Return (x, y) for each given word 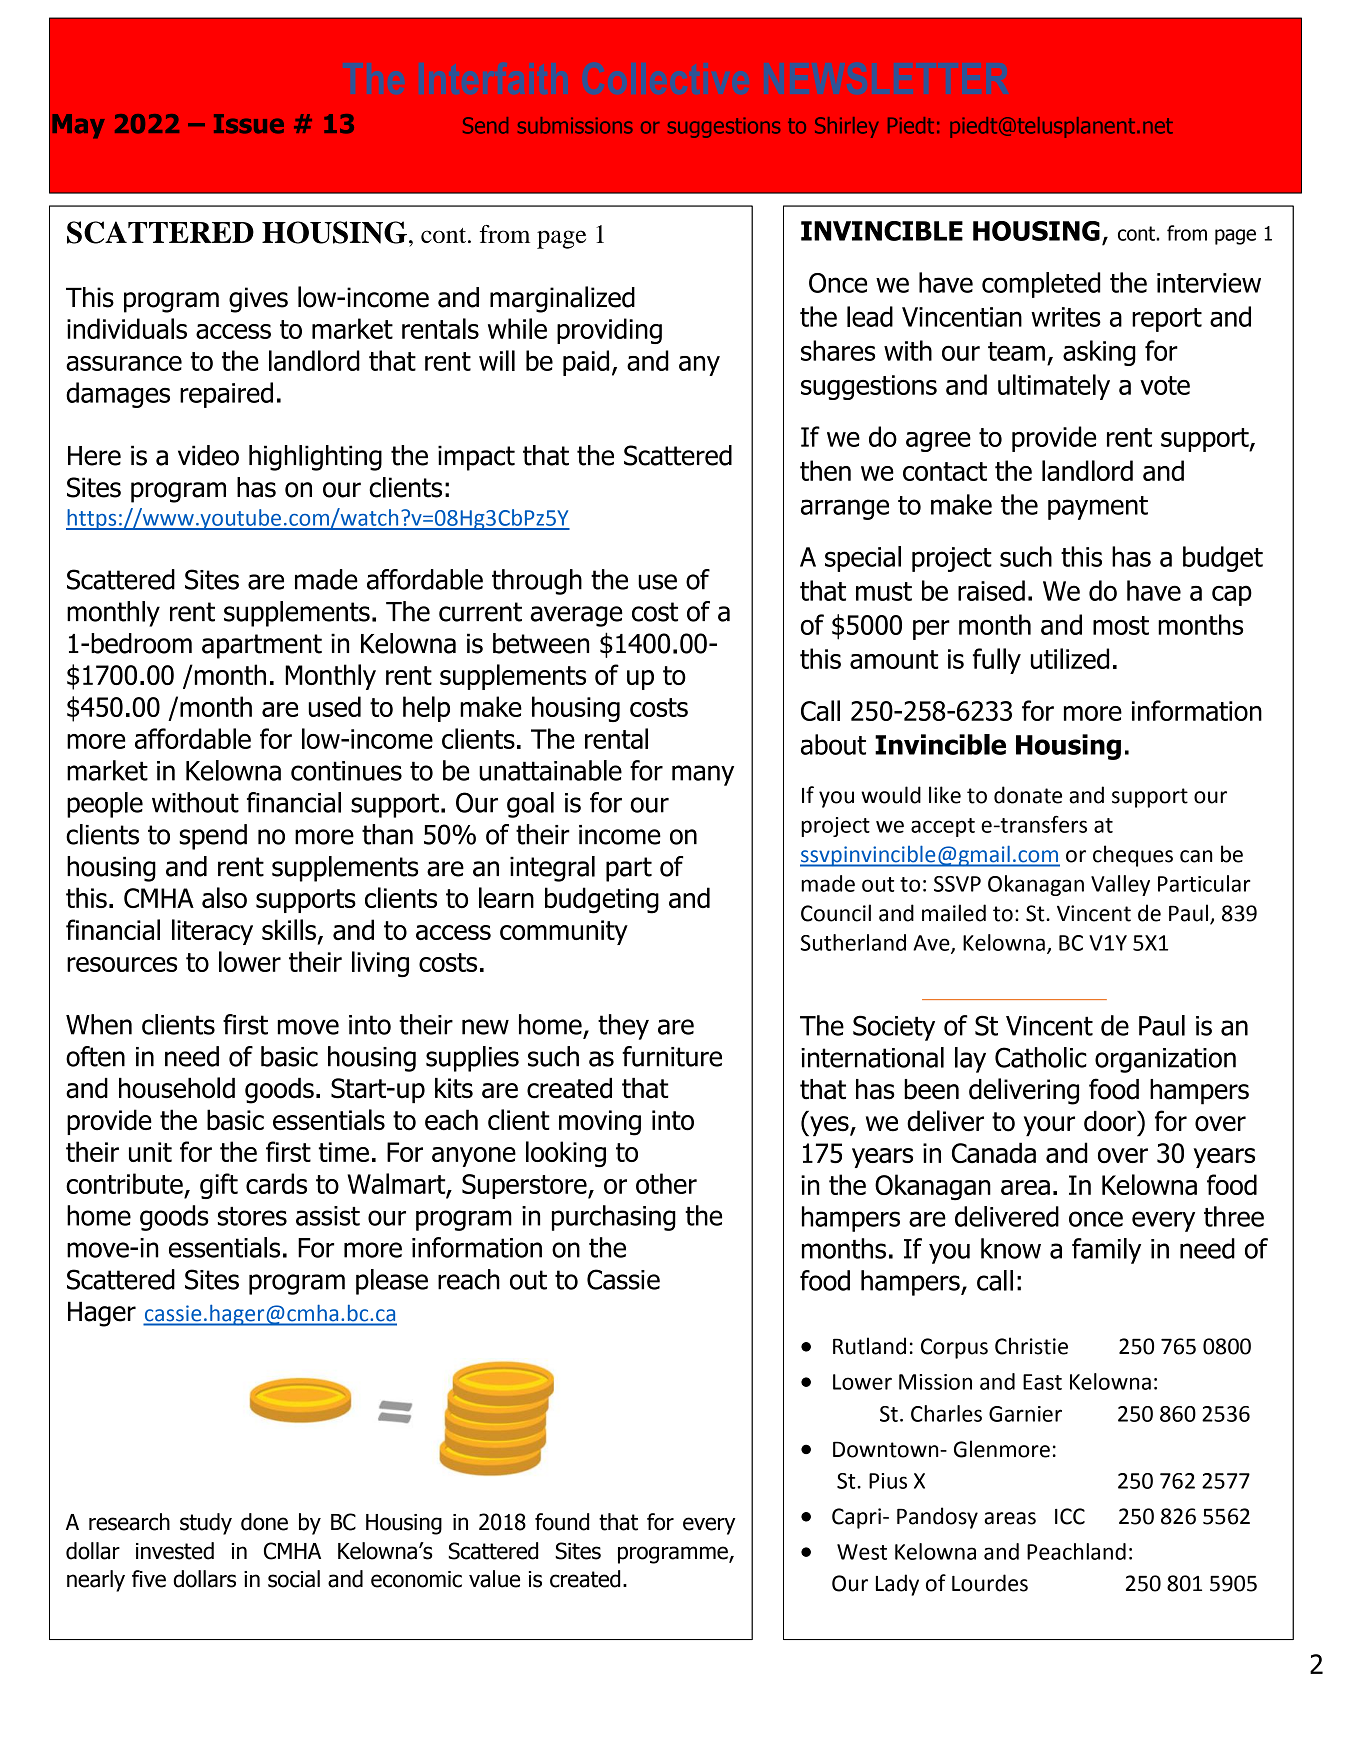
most (1121, 625)
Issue (249, 124)
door (1111, 1121)
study (206, 1524)
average (577, 616)
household (177, 1088)
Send (485, 125)
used (334, 706)
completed (1041, 285)
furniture (672, 1056)
